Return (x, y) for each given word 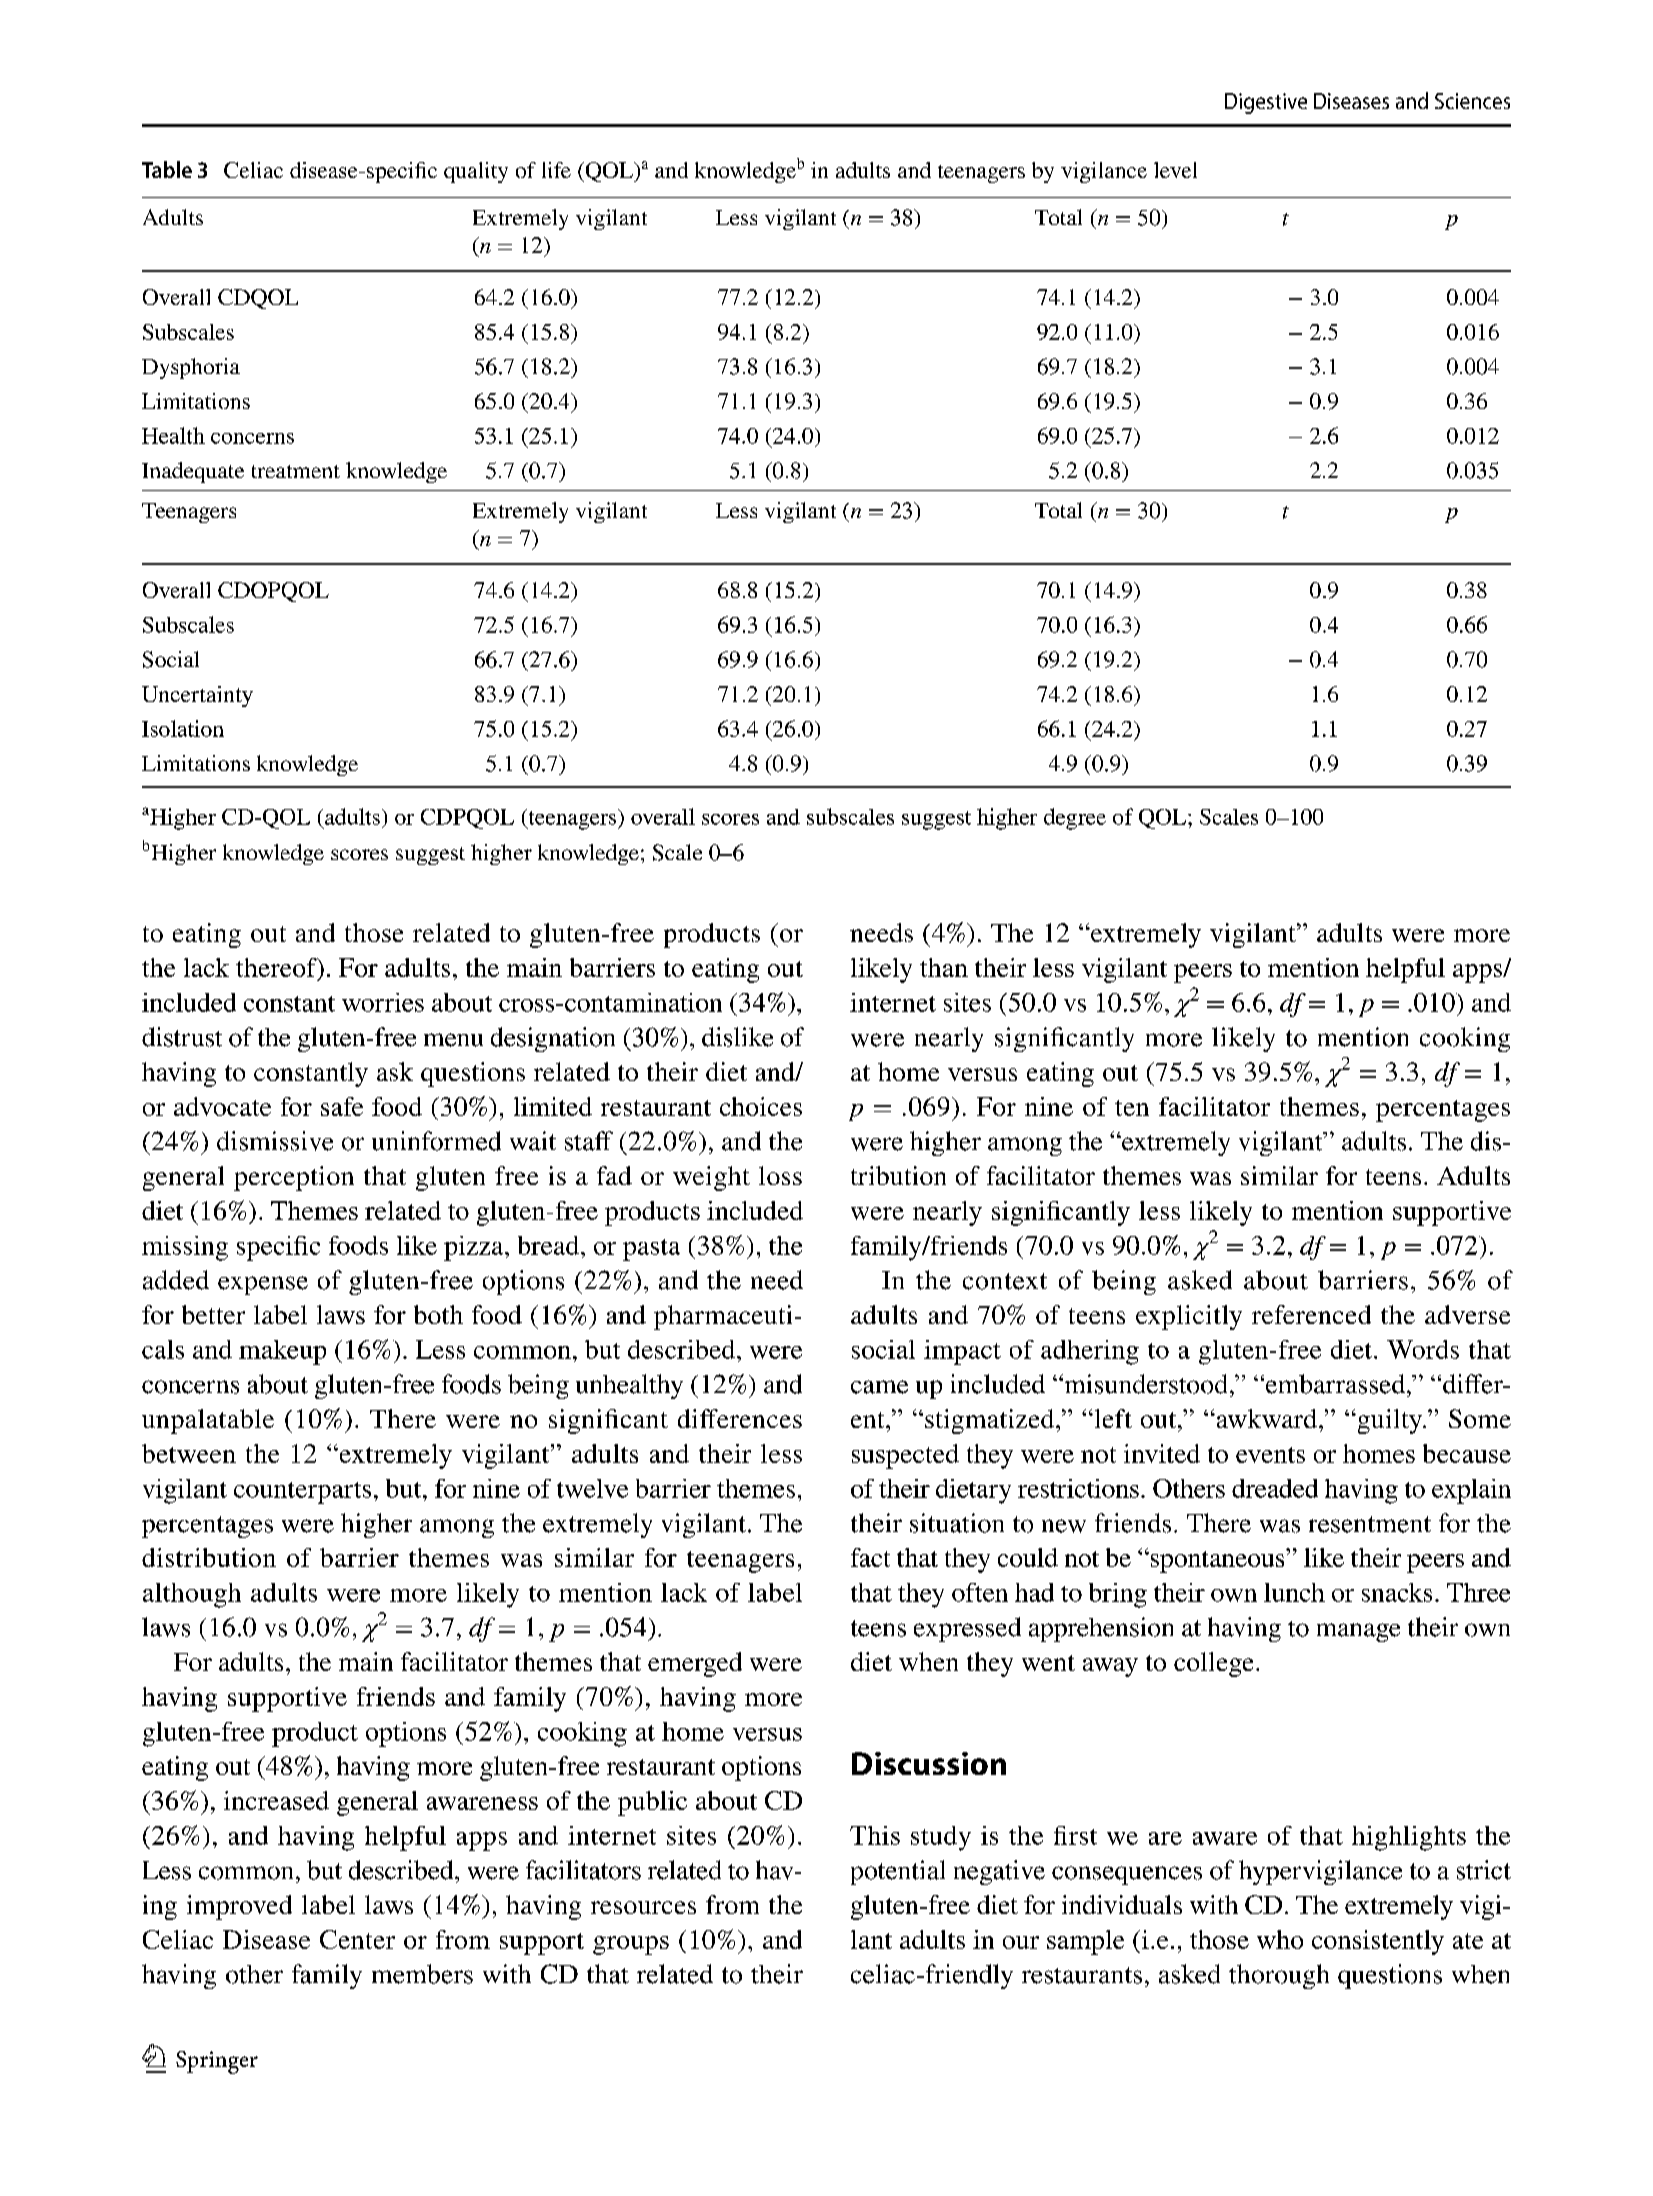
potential (898, 1872)
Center (357, 1939)
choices (761, 1106)
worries (383, 1002)
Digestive (1266, 103)
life (556, 170)
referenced (1311, 1314)
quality (476, 172)
